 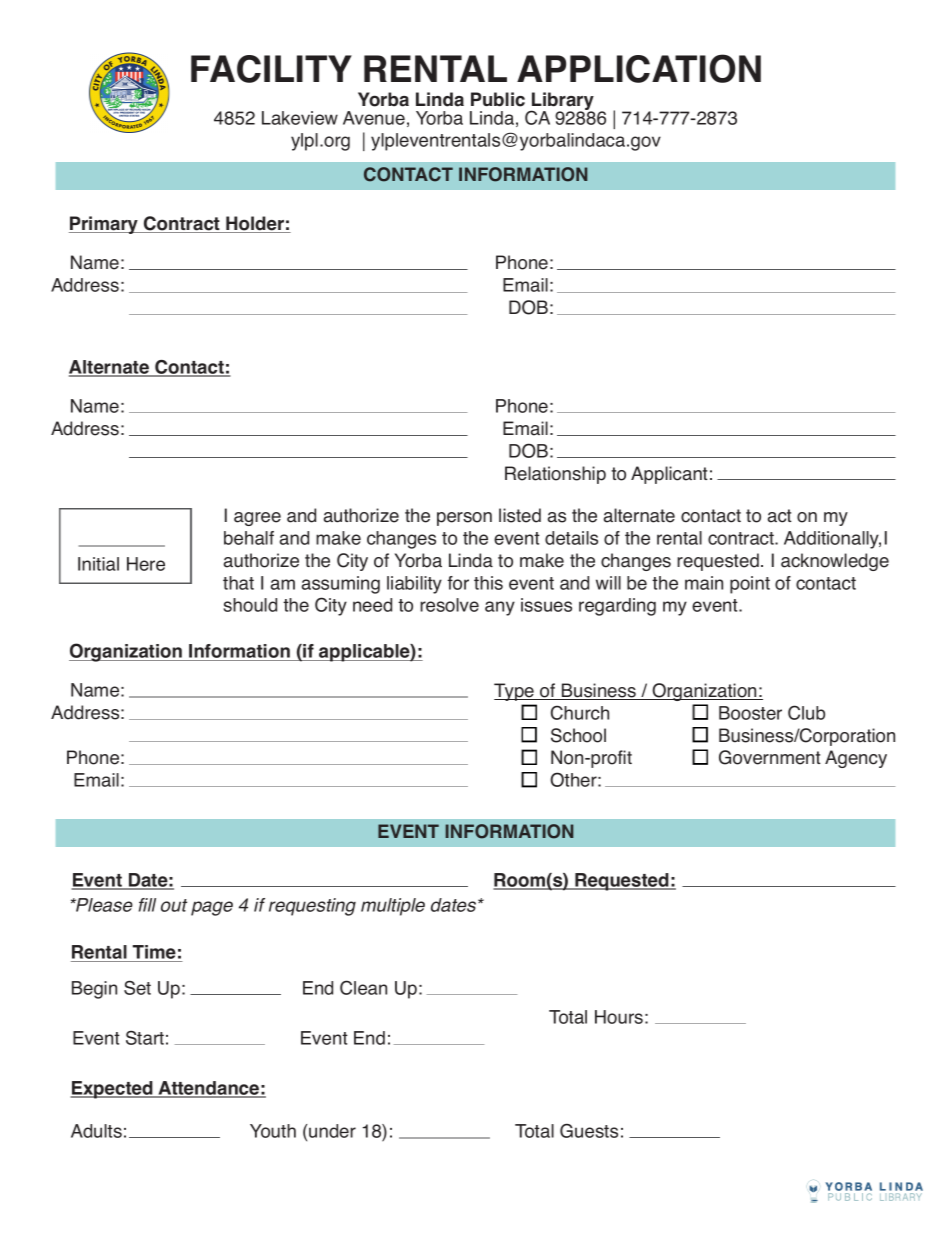 What do you see at coordinates (112, 1090) in the screenshot?
I see `Expected` at bounding box center [112, 1090].
